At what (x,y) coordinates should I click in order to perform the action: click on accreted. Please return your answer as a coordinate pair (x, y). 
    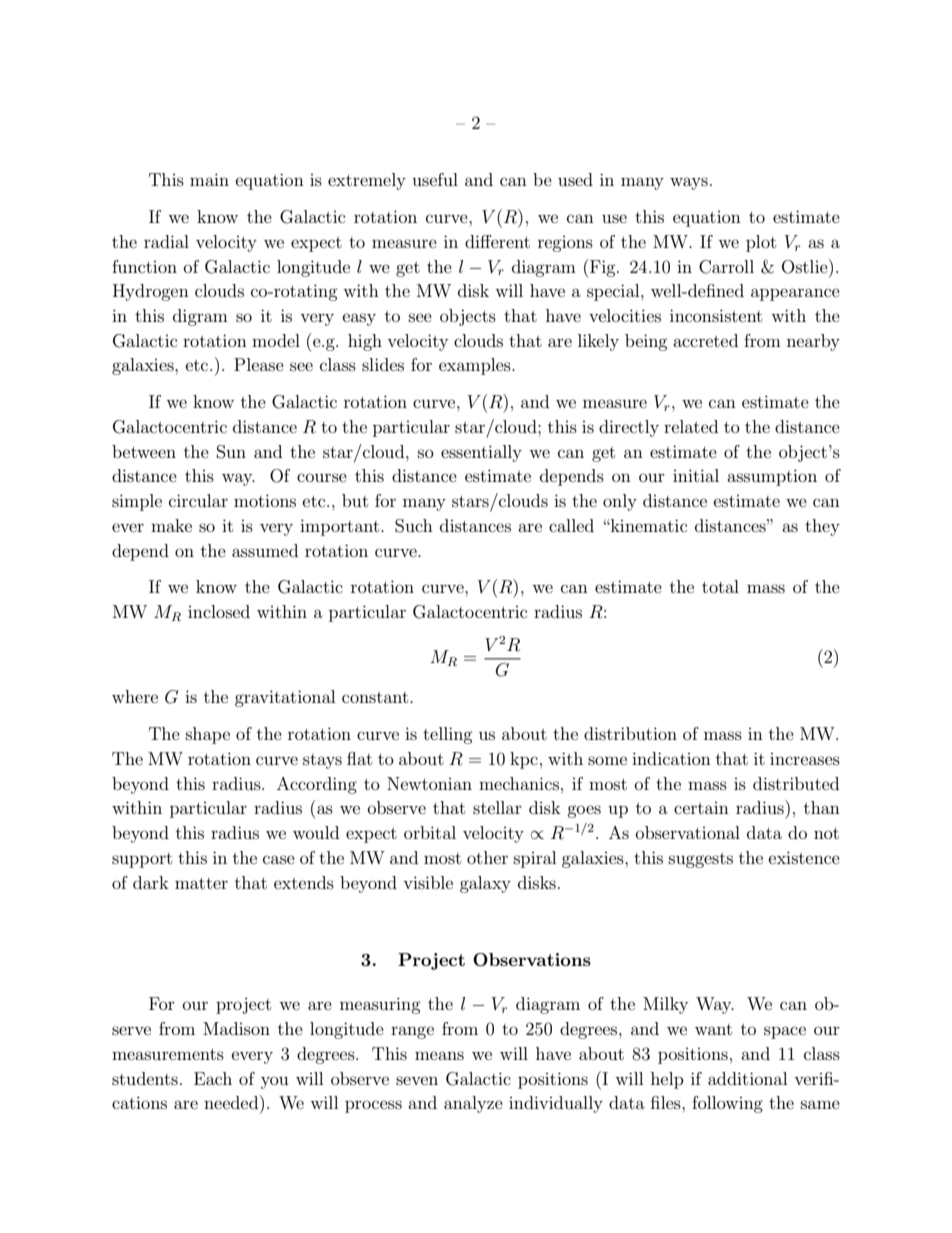
    Looking at the image, I should click on (705, 340).
